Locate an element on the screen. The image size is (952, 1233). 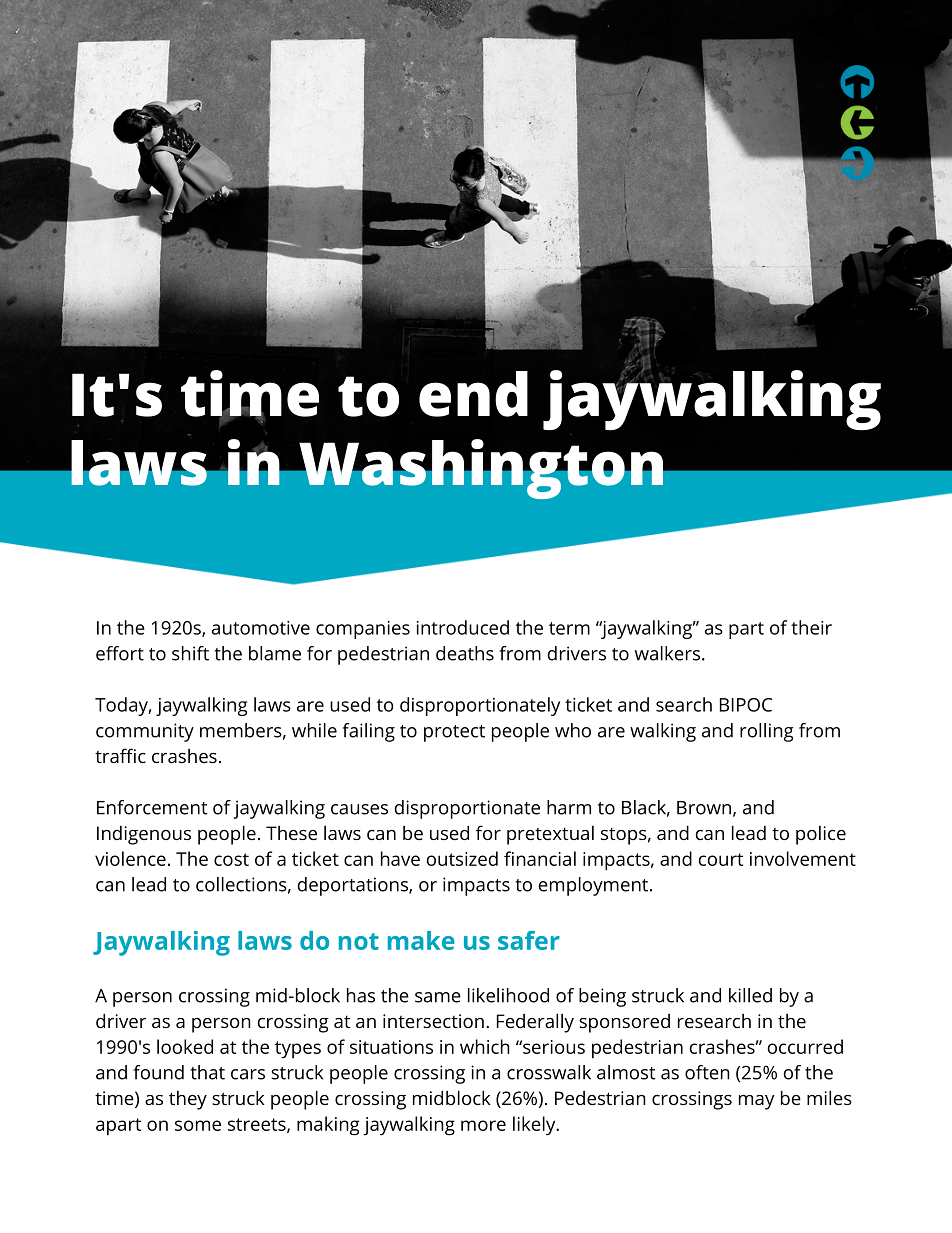
their is located at coordinates (811, 627).
